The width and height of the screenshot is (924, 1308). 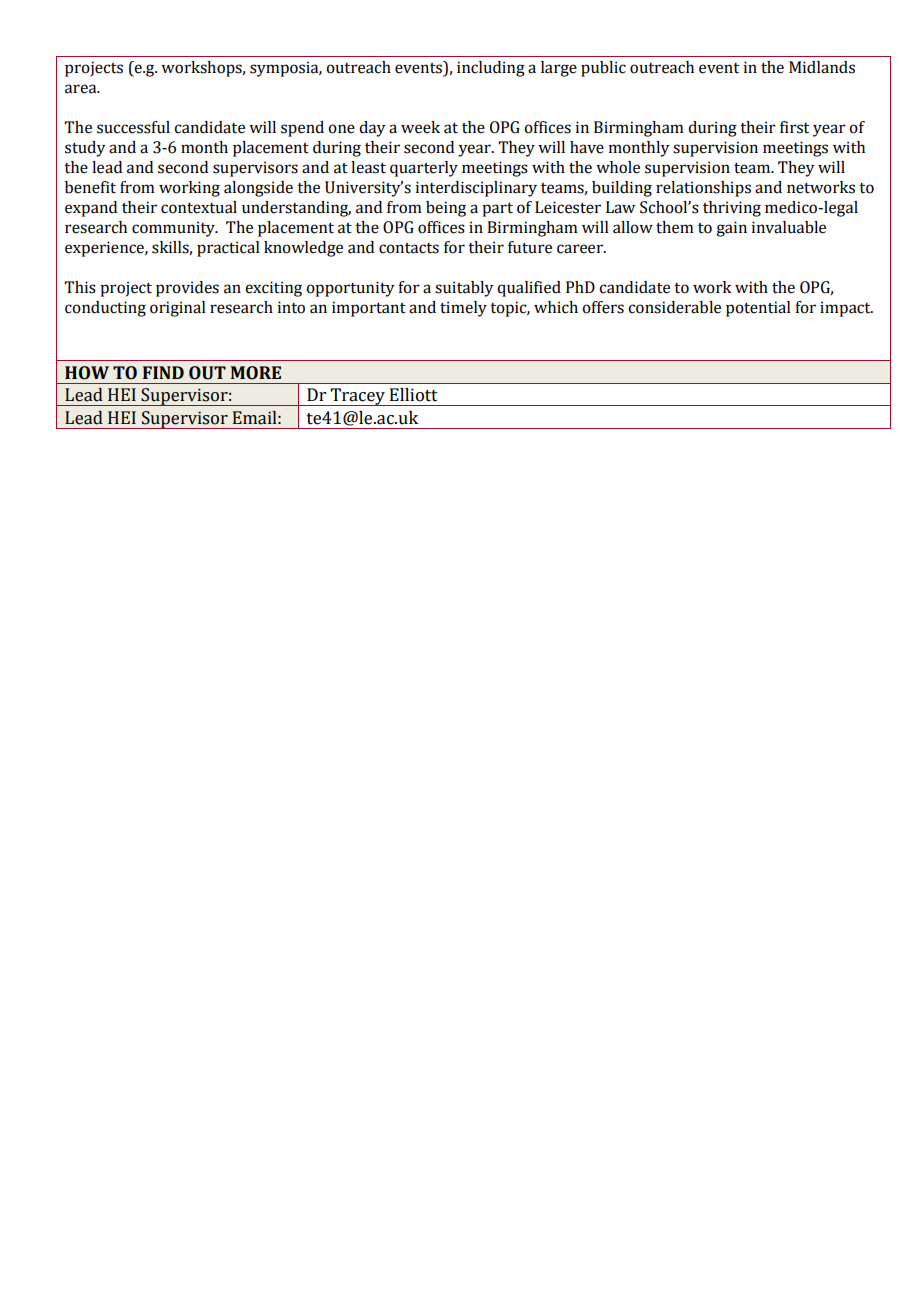 What do you see at coordinates (414, 395) in the screenshot?
I see `Elliott` at bounding box center [414, 395].
